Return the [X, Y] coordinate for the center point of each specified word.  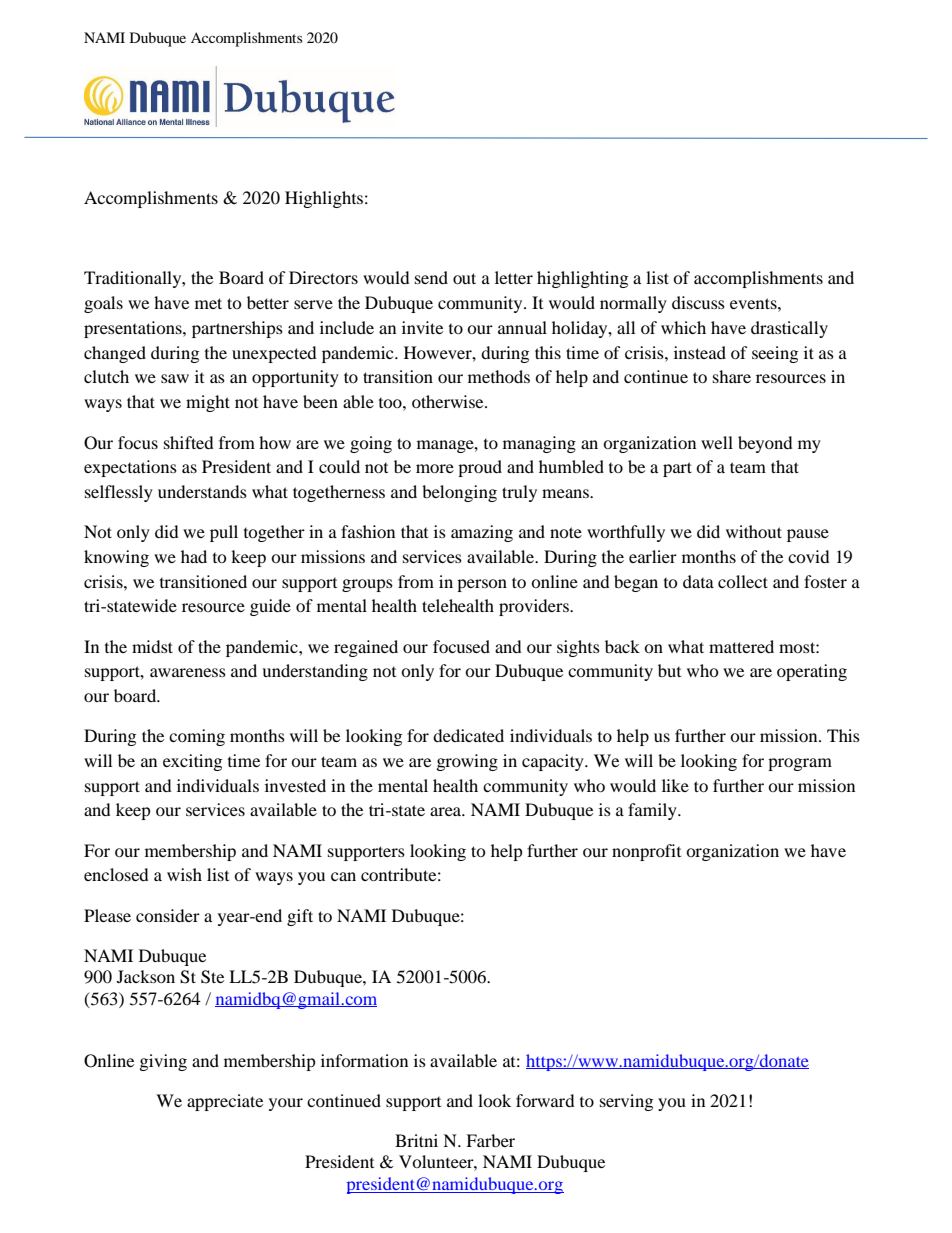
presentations [134, 329]
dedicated [468, 735]
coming [197, 737]
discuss [698, 302]
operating [812, 672]
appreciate [225, 1102]
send [431, 277]
